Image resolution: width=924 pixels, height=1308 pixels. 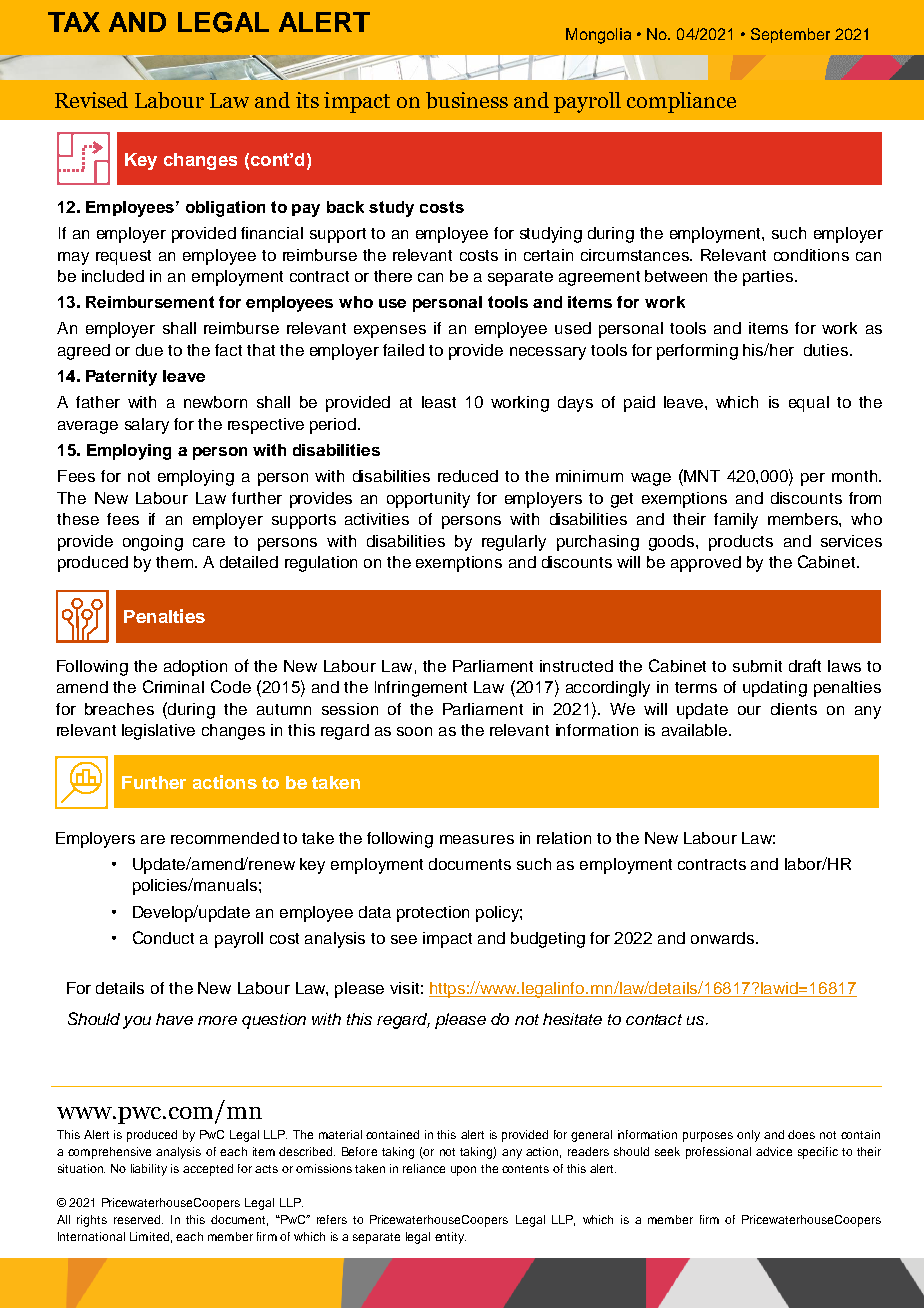 I want to click on onwards, so click(x=724, y=938).
